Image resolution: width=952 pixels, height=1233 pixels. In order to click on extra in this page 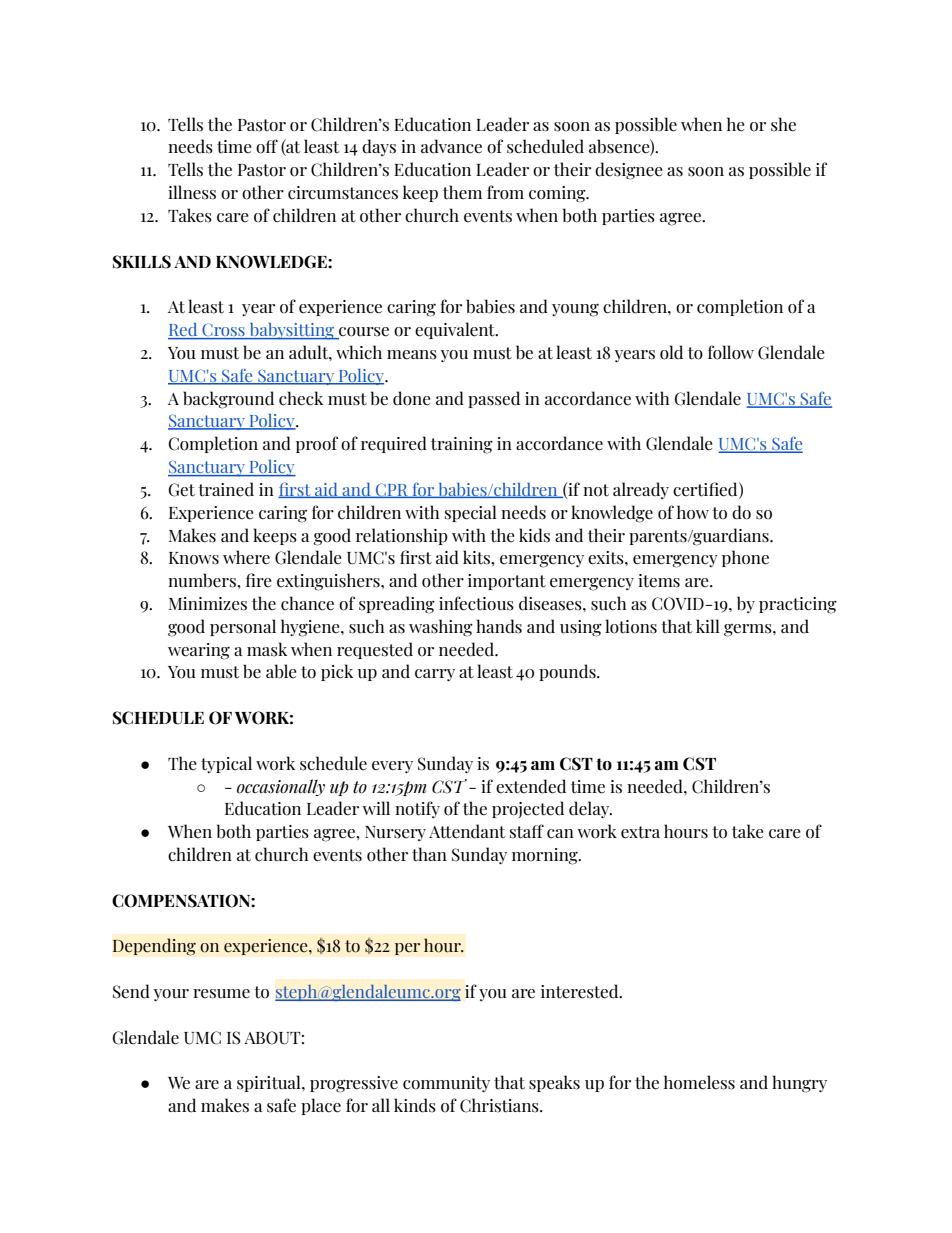, I will do `click(640, 832)`.
